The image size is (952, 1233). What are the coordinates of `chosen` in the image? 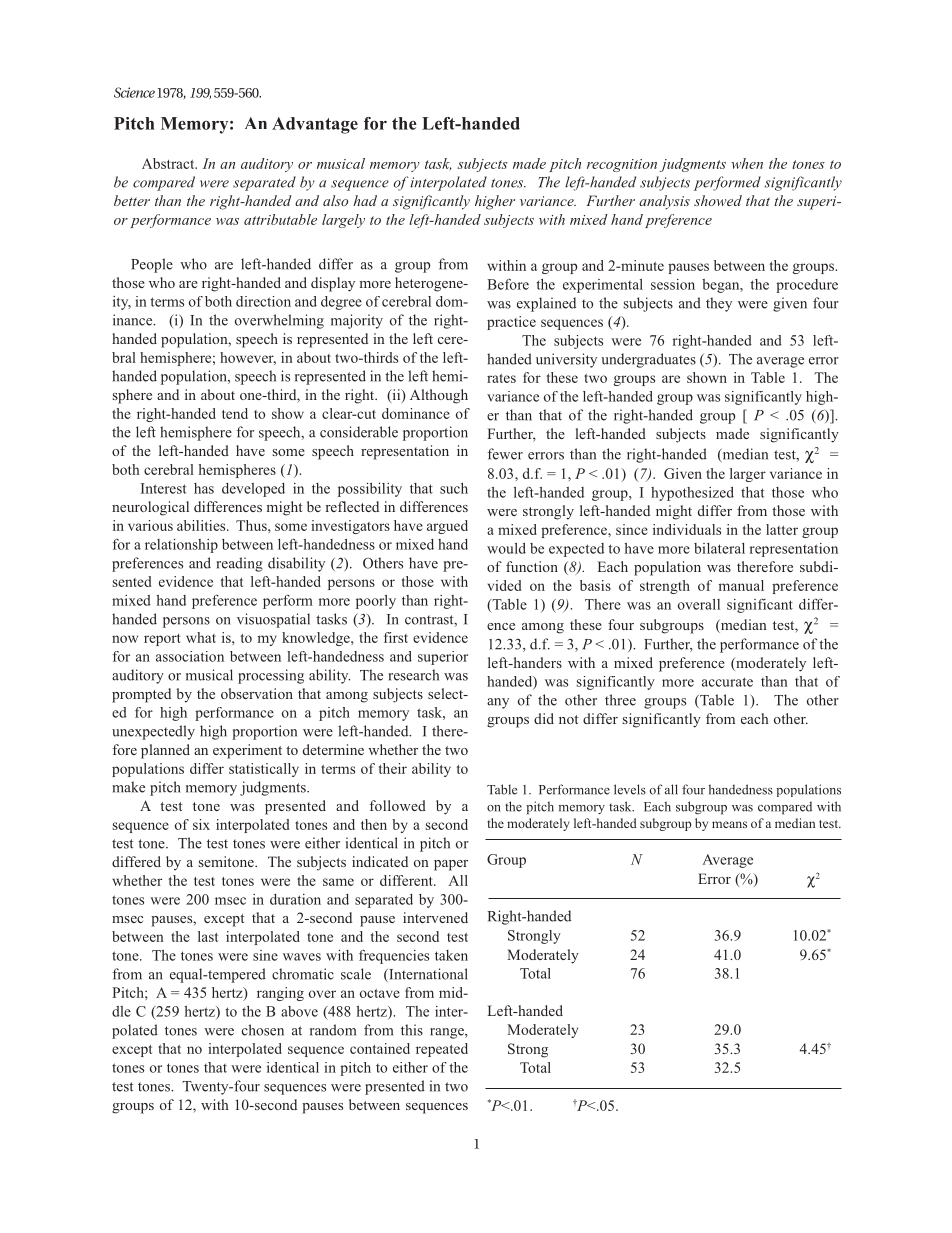 It's located at (263, 1030).
